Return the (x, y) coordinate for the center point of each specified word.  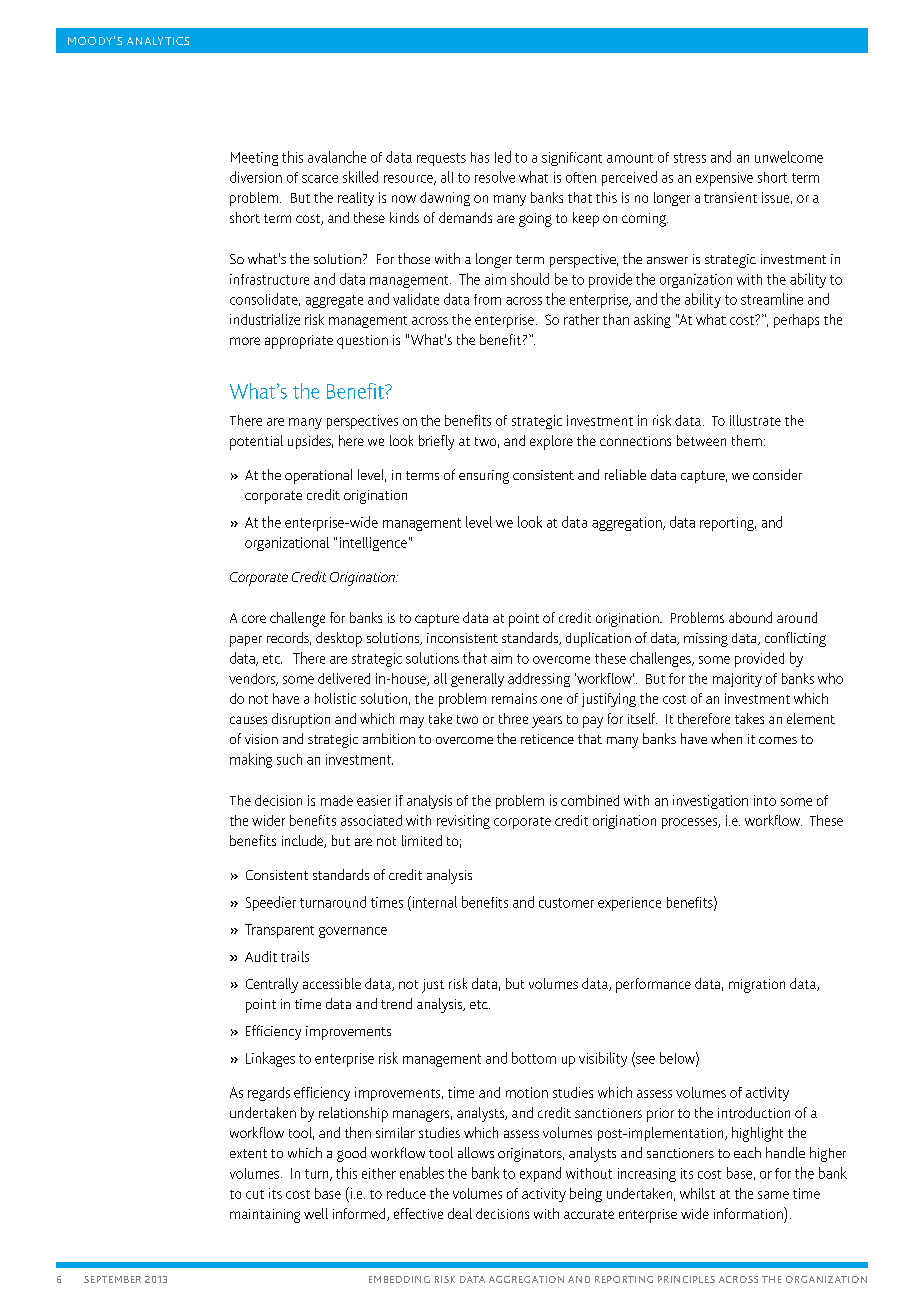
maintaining (265, 1216)
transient (730, 197)
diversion (256, 177)
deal (460, 1213)
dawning (445, 199)
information (749, 1213)
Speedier (271, 903)
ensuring (484, 477)
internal (433, 902)
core (254, 619)
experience (629, 904)
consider (777, 474)
